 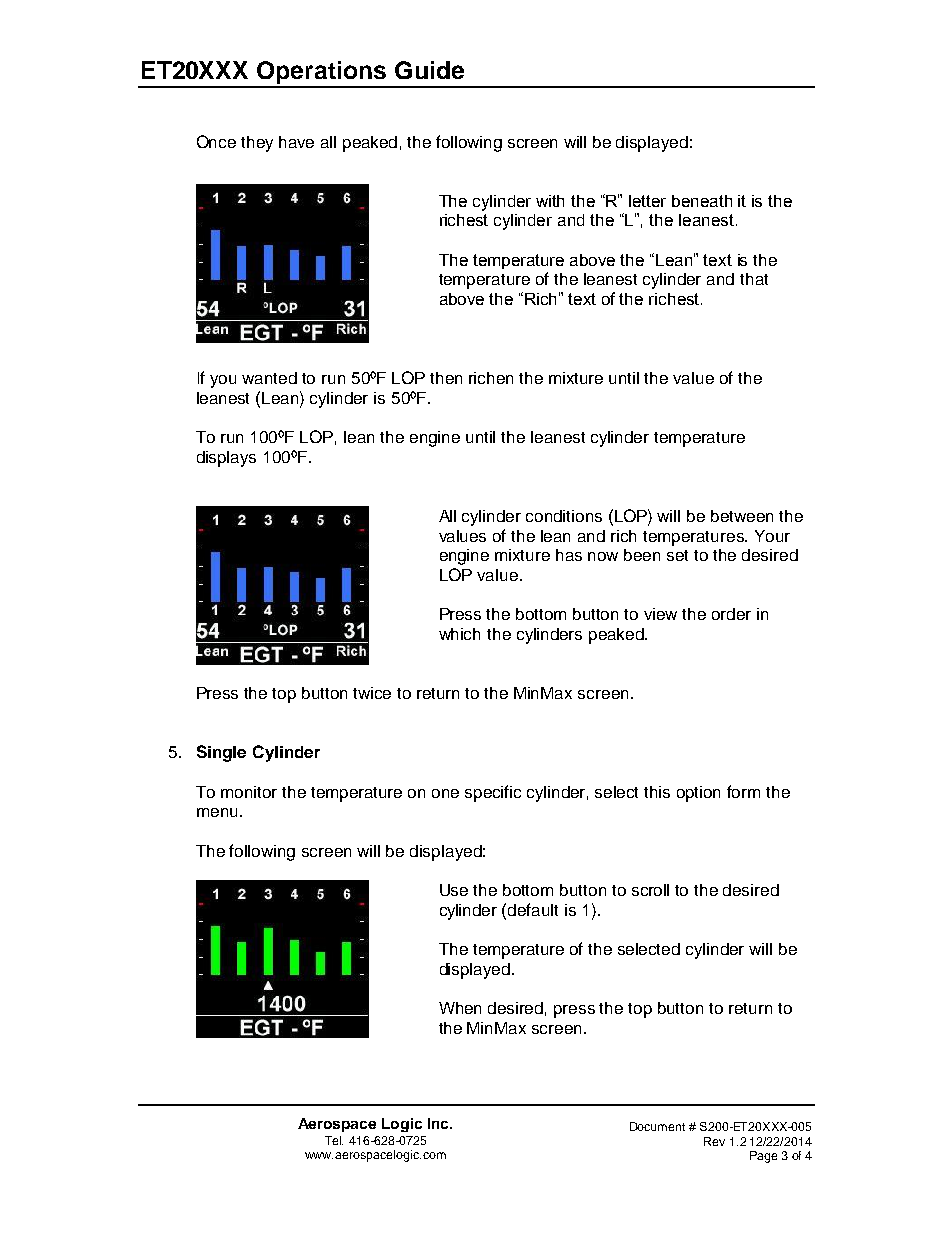 What do you see at coordinates (702, 201) in the page?
I see `beneath` at bounding box center [702, 201].
